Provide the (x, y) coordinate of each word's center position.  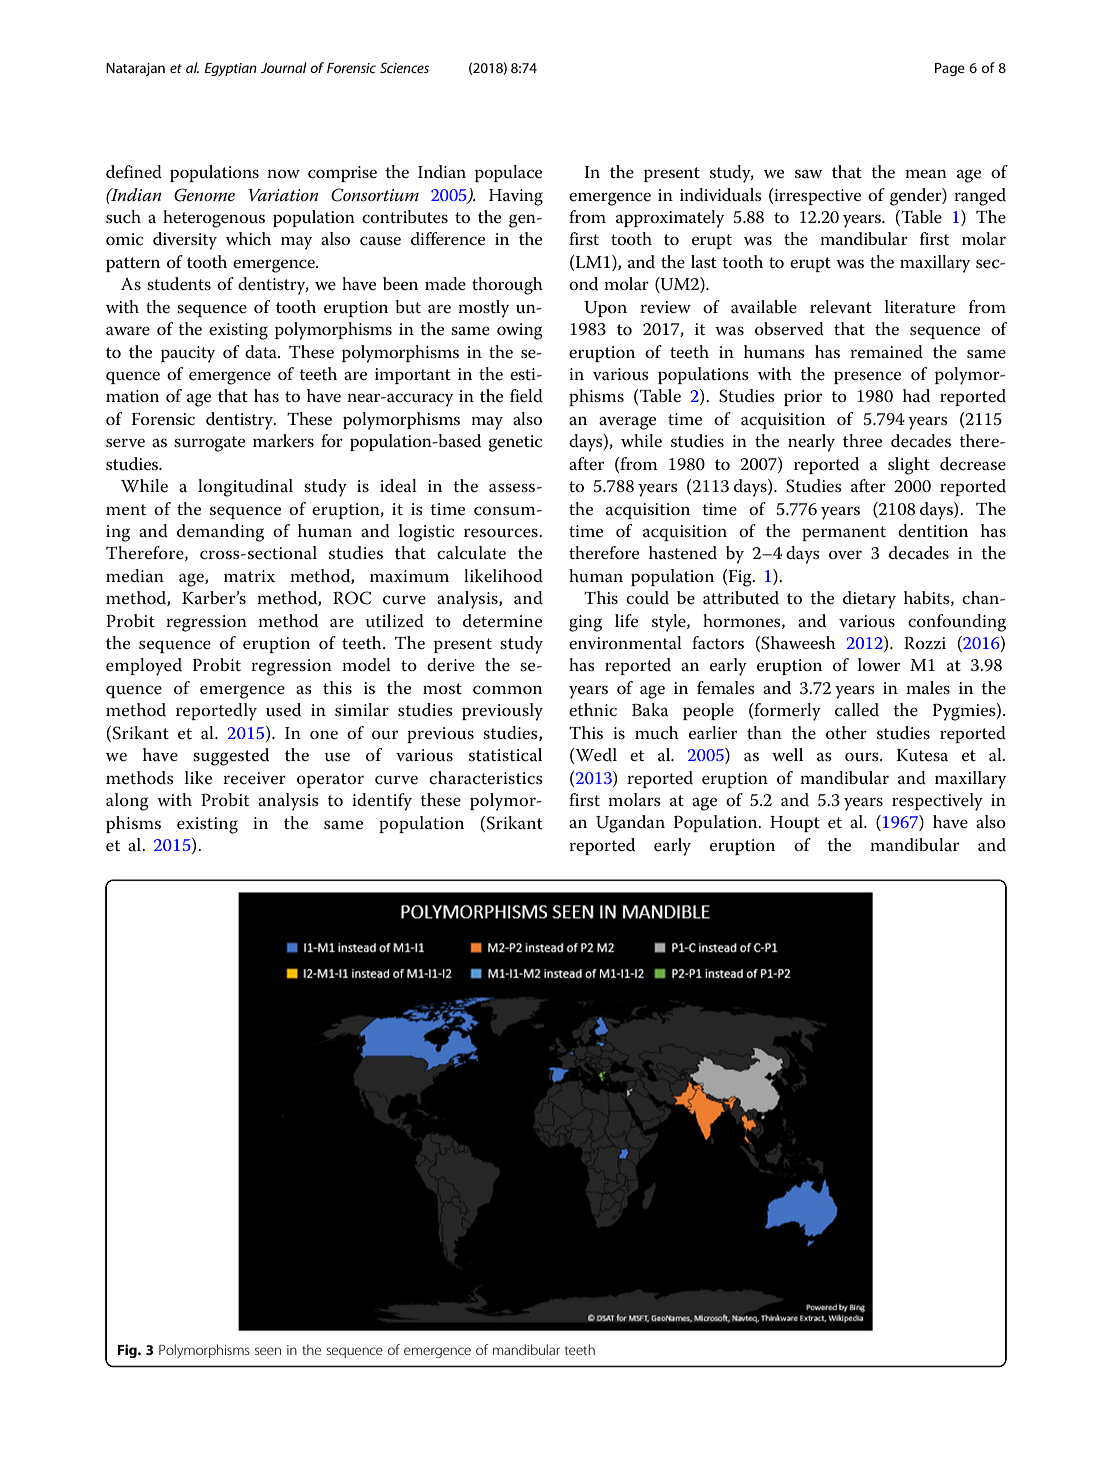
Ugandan (630, 824)
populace (508, 173)
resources (502, 533)
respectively (937, 802)
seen (268, 1351)
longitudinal (245, 488)
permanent (844, 533)
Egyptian (230, 69)
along (127, 802)
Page (950, 69)
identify (382, 802)
